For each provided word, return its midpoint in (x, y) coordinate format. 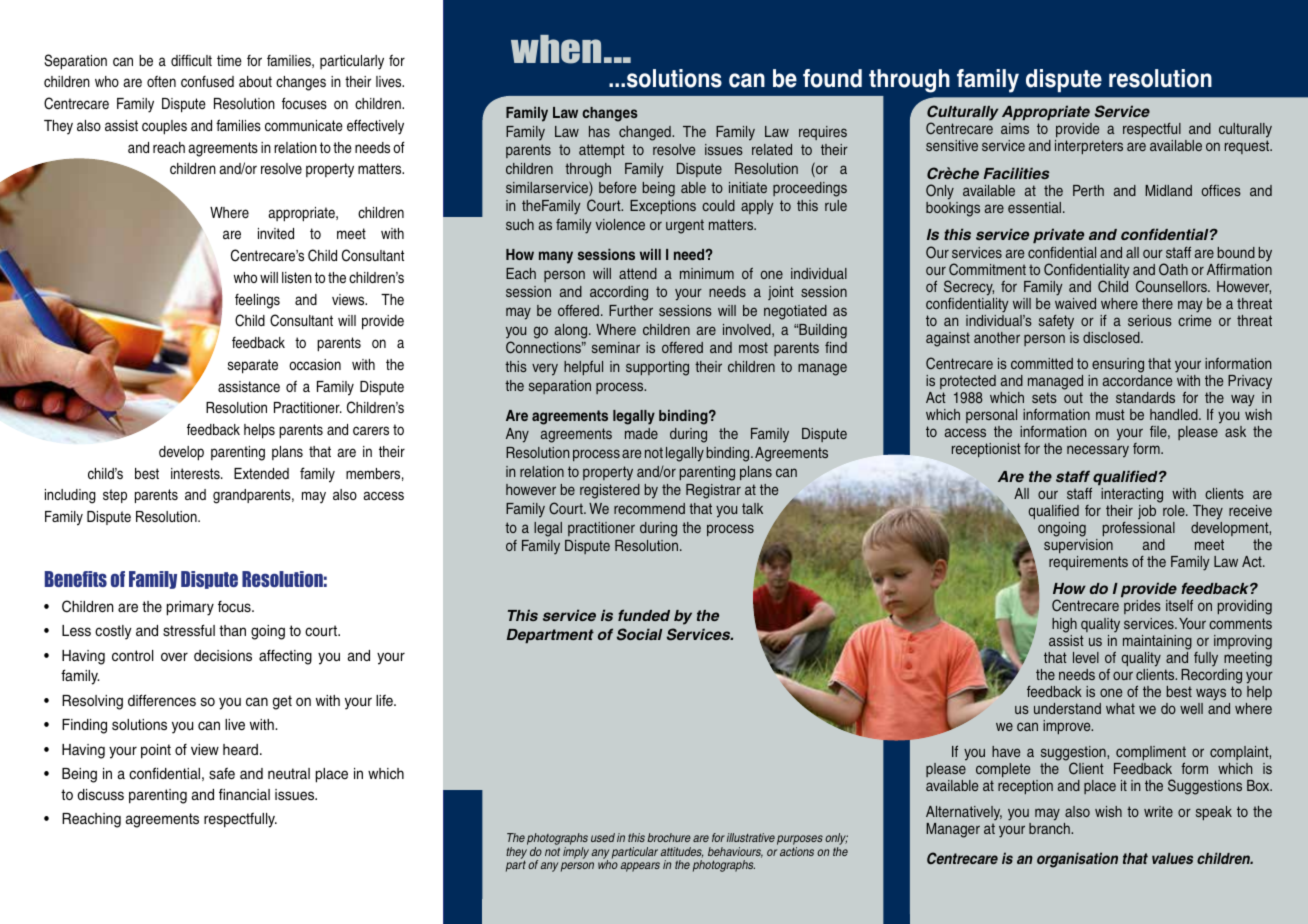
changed (646, 133)
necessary (1098, 451)
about (255, 81)
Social (640, 634)
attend (638, 273)
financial (244, 794)
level (1086, 657)
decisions (223, 656)
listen (297, 277)
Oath (1173, 269)
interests (196, 473)
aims (1015, 128)
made (641, 433)
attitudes (681, 852)
